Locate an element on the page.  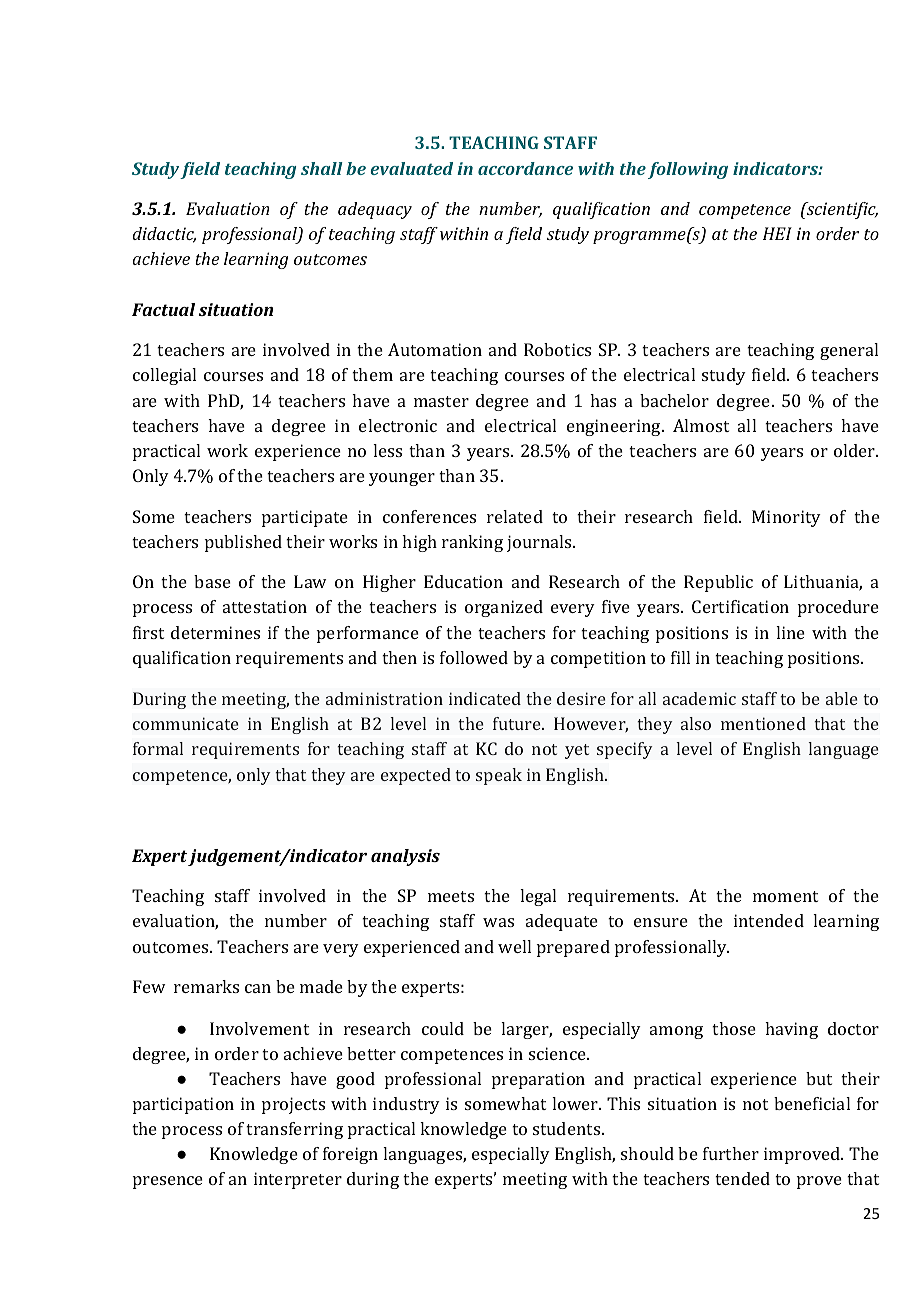
Almost is located at coordinates (701, 425).
